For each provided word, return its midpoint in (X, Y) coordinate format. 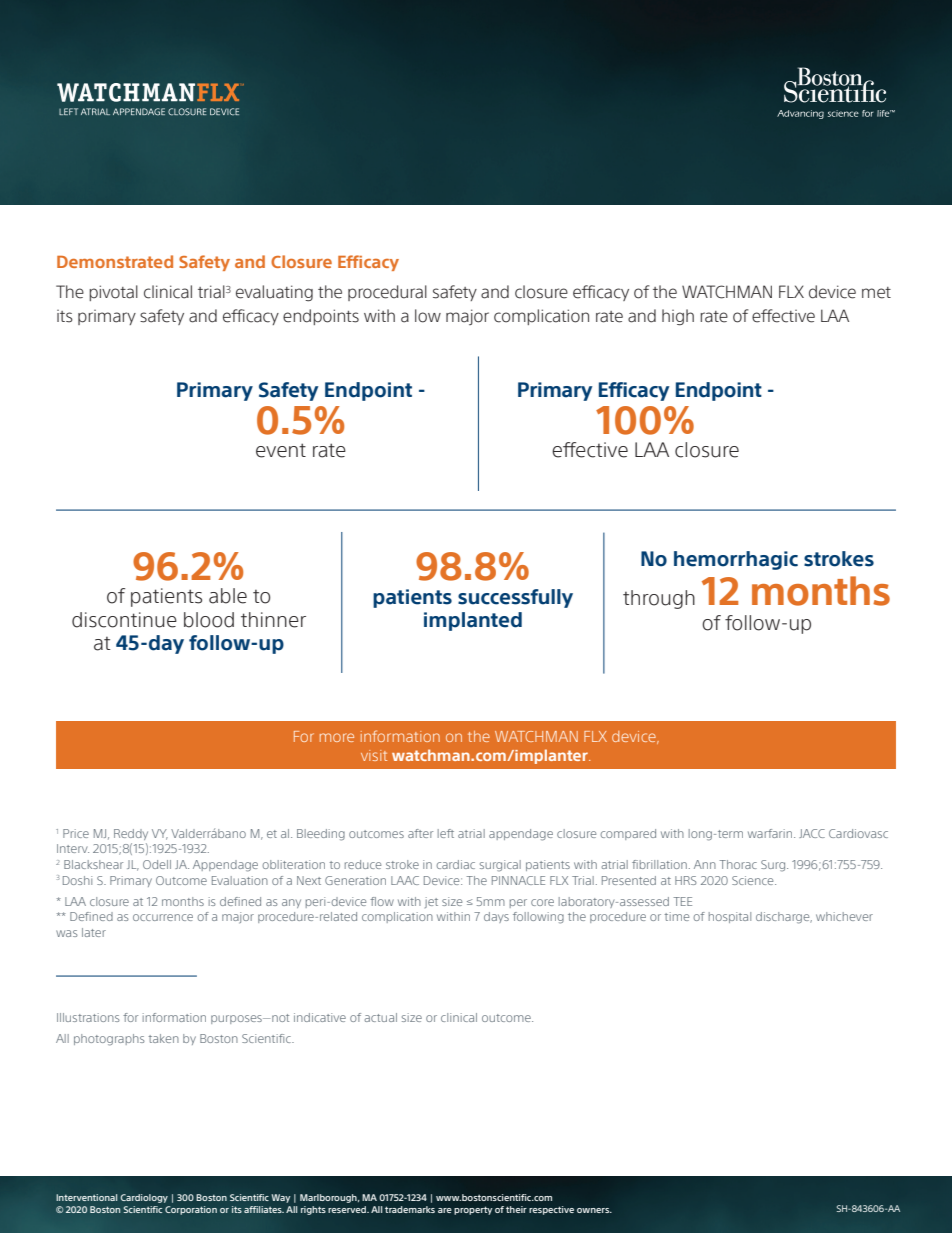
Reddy (131, 834)
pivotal (113, 293)
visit (374, 755)
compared (628, 834)
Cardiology (144, 1198)
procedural (387, 293)
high (678, 317)
